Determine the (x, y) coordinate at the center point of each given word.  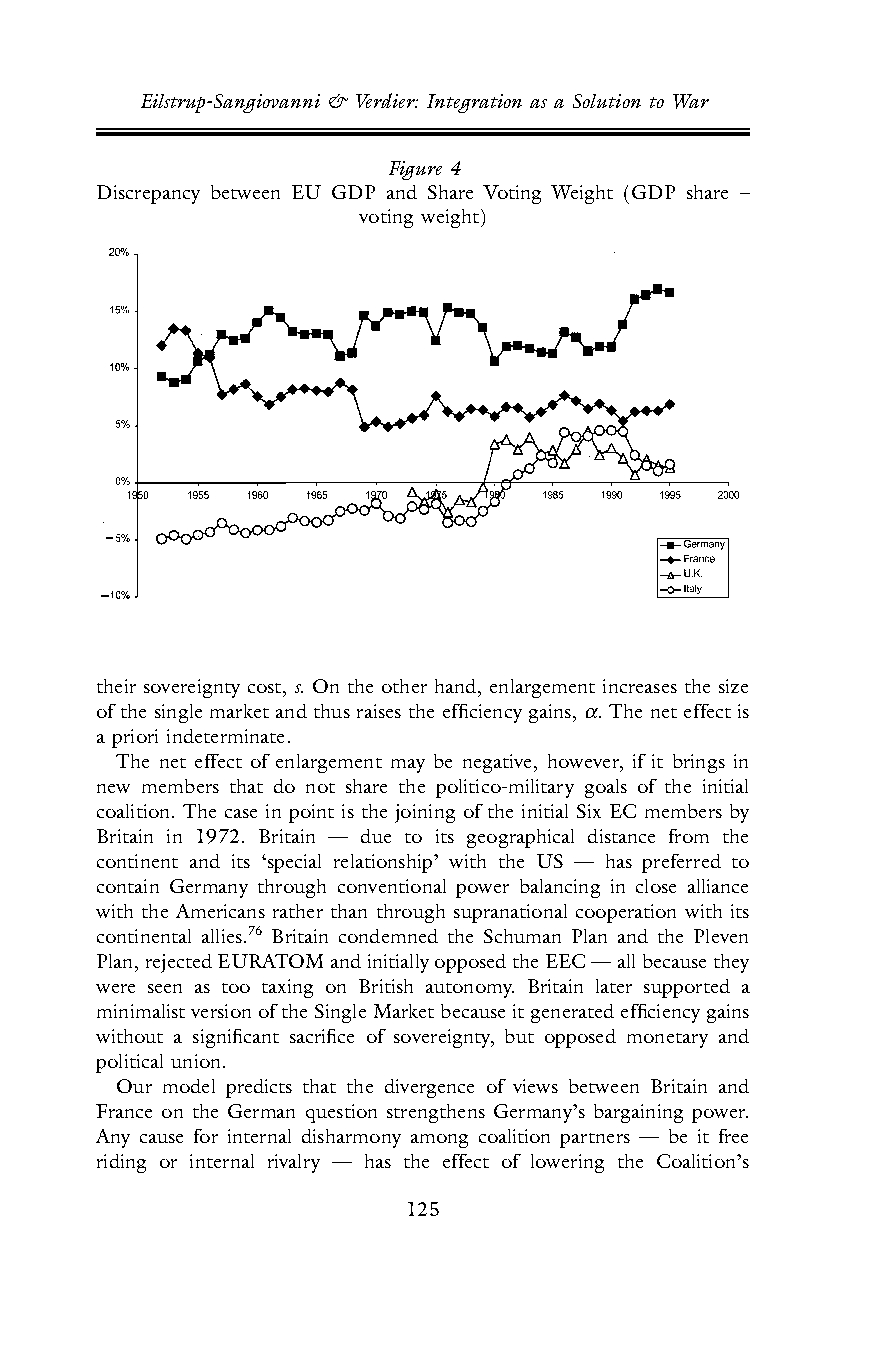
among (439, 1141)
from (689, 836)
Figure (415, 170)
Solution (607, 101)
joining (425, 813)
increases (640, 686)
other (404, 686)
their (116, 686)
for (206, 1136)
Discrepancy (148, 194)
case (241, 813)
